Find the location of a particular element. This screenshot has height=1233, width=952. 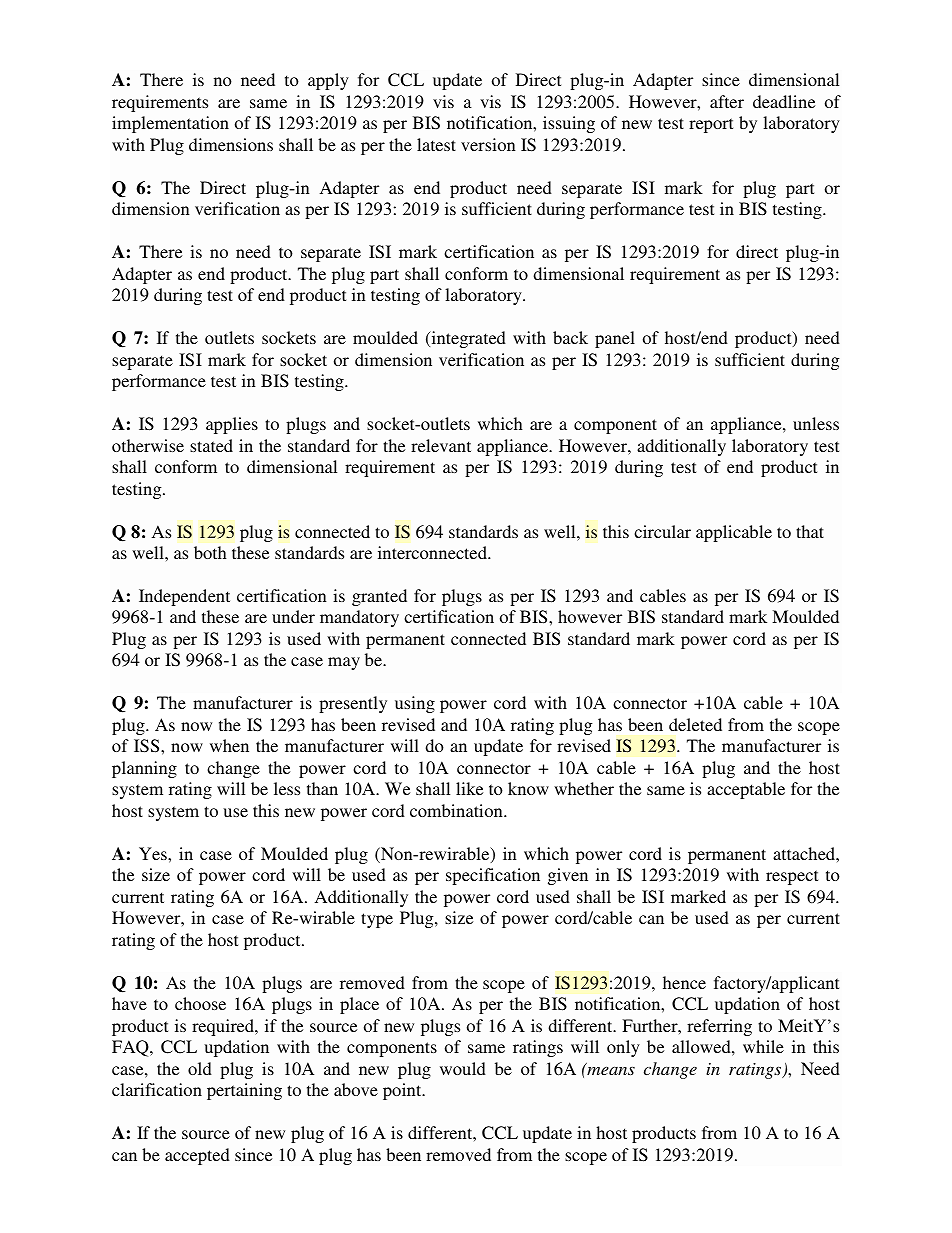

stated is located at coordinates (211, 445).
